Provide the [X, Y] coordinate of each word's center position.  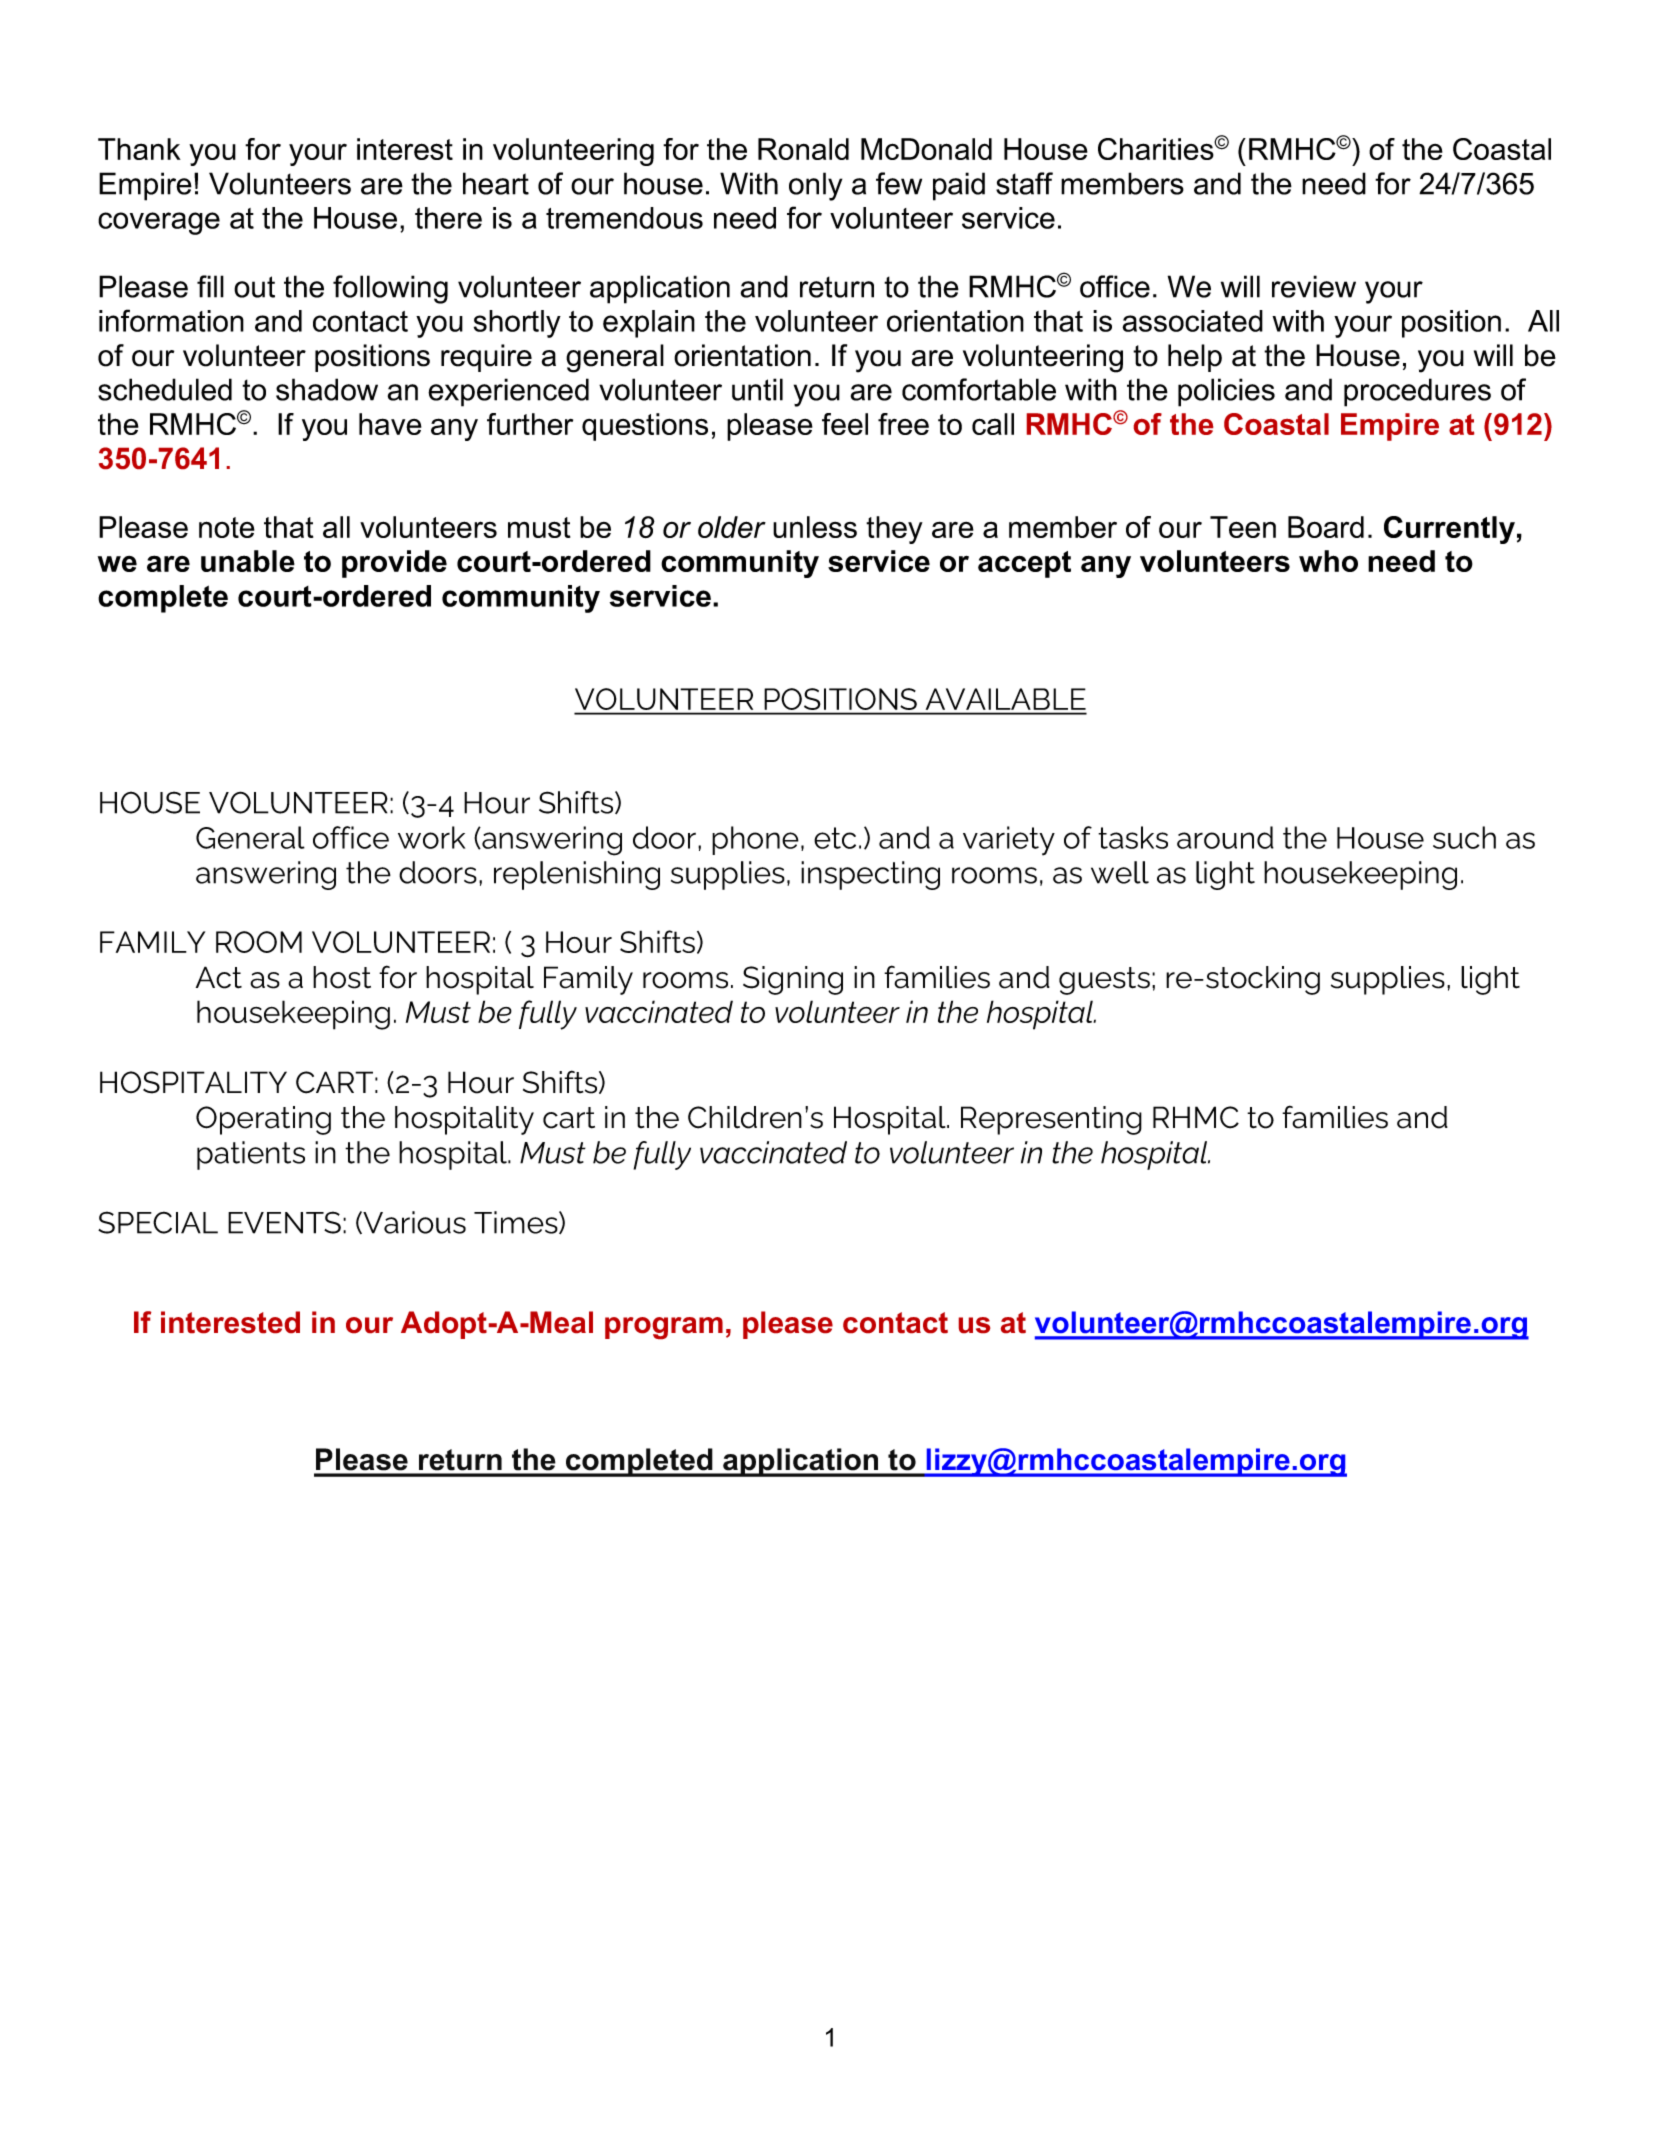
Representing [1051, 1120]
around [1225, 837]
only [815, 186]
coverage [159, 223]
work [431, 837]
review [1314, 286]
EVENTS [284, 1222]
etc [835, 838]
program [664, 1328]
